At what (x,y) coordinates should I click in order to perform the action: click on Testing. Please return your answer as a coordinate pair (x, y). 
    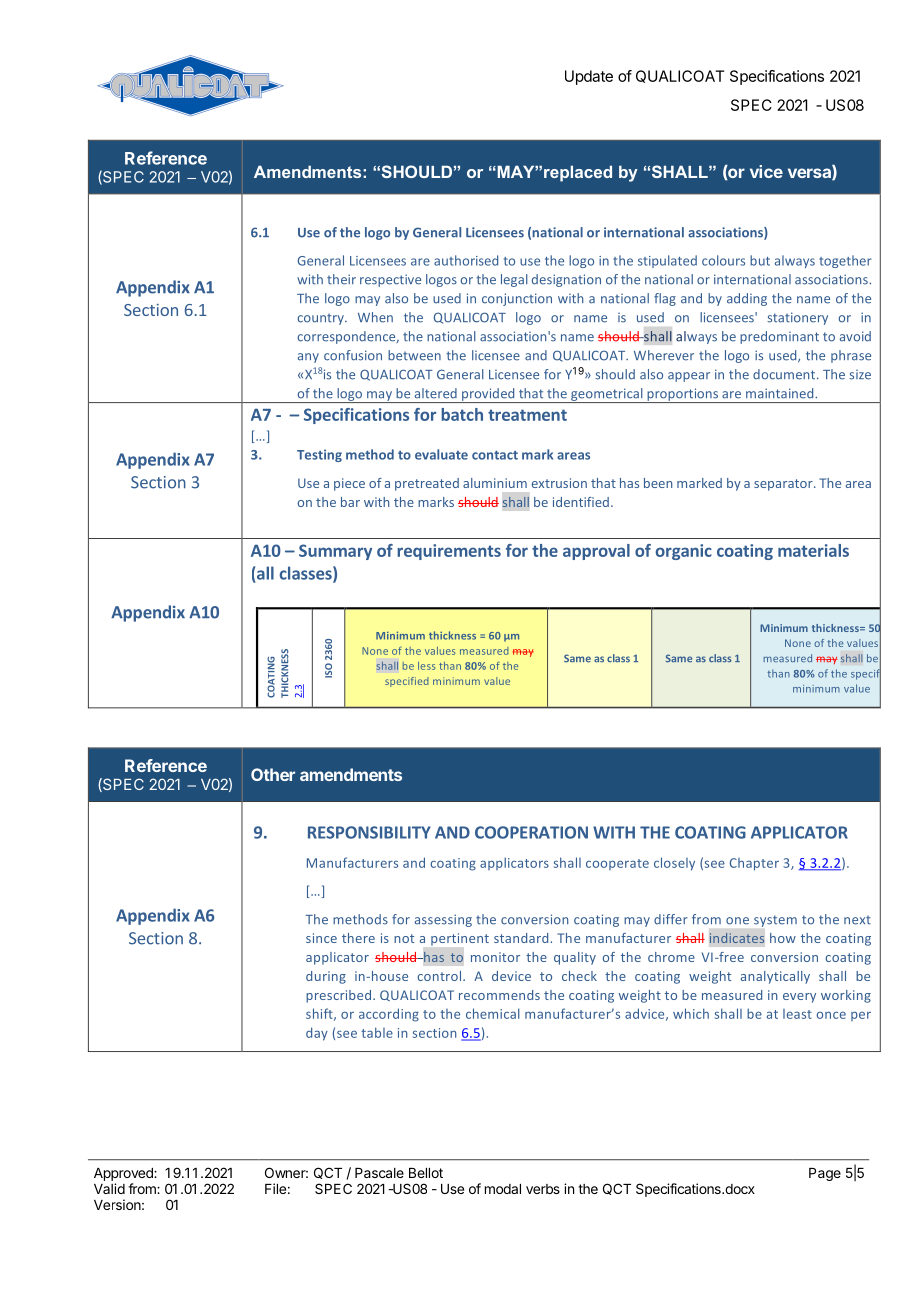
    Looking at the image, I should click on (319, 455).
